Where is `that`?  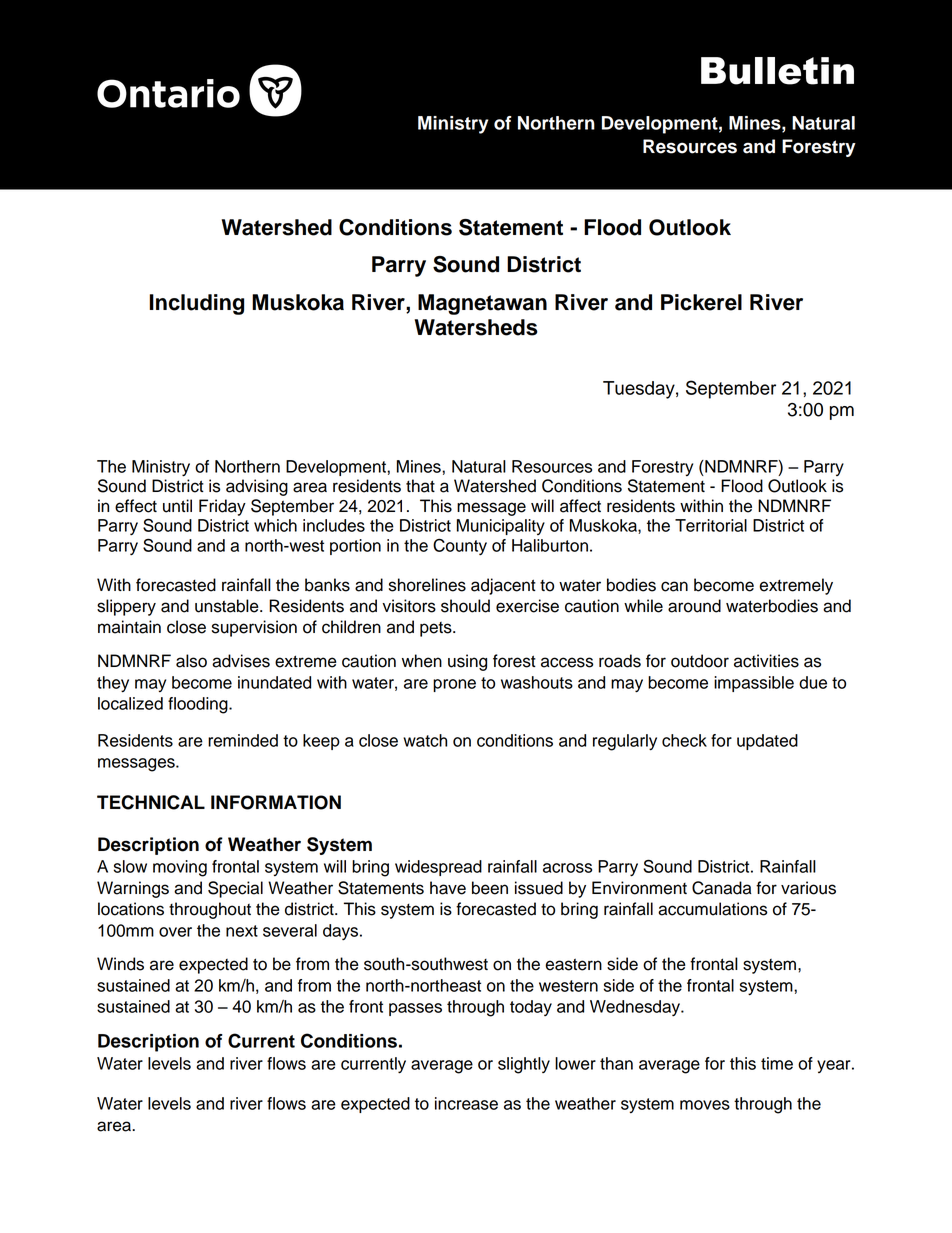 that is located at coordinates (420, 486).
